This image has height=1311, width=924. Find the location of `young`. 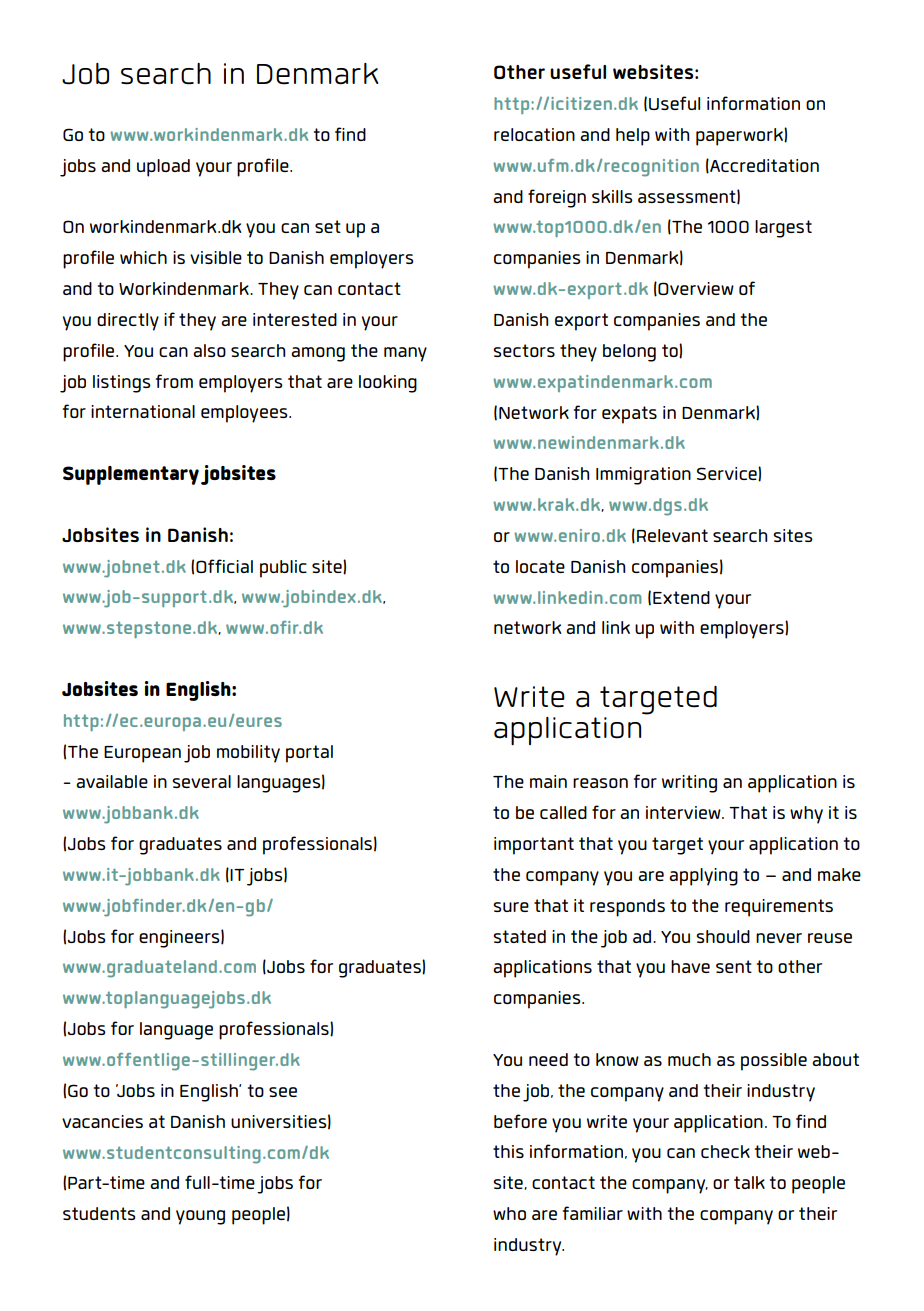

young is located at coordinates (200, 1217).
